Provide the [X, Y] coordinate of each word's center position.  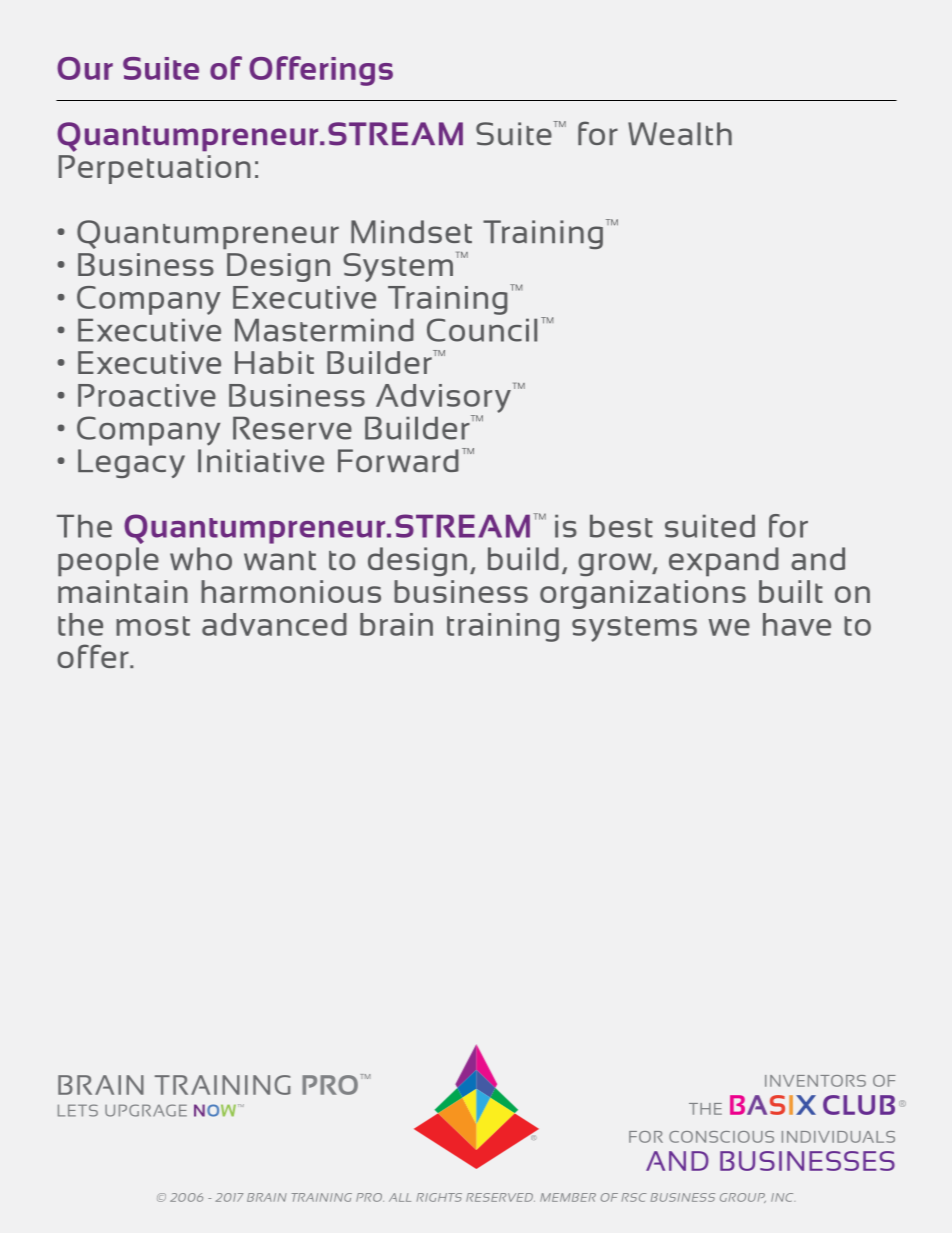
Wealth [680, 133]
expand [724, 561]
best [621, 526]
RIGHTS [439, 1197]
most [153, 626]
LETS [78, 1110]
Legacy [131, 463]
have [797, 624]
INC [783, 1197]
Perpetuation [155, 169]
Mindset [411, 231]
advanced [274, 624]
